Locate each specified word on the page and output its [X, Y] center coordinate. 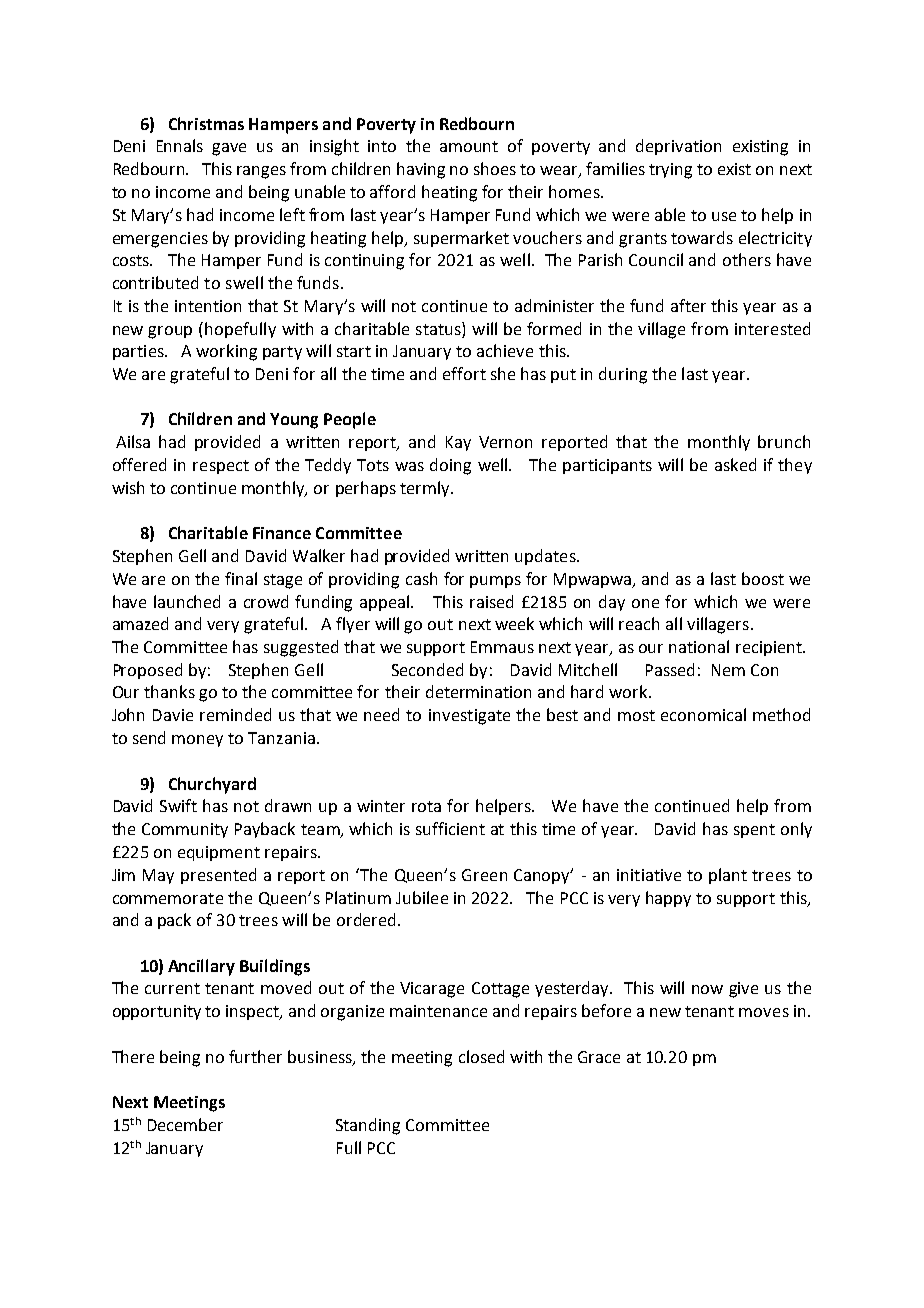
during [623, 375]
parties [139, 352]
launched [187, 601]
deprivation [678, 147]
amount [469, 146]
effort [464, 373]
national [699, 646]
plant [728, 876]
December [185, 1124]
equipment [219, 853]
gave [229, 149]
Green [484, 875]
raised [491, 601]
